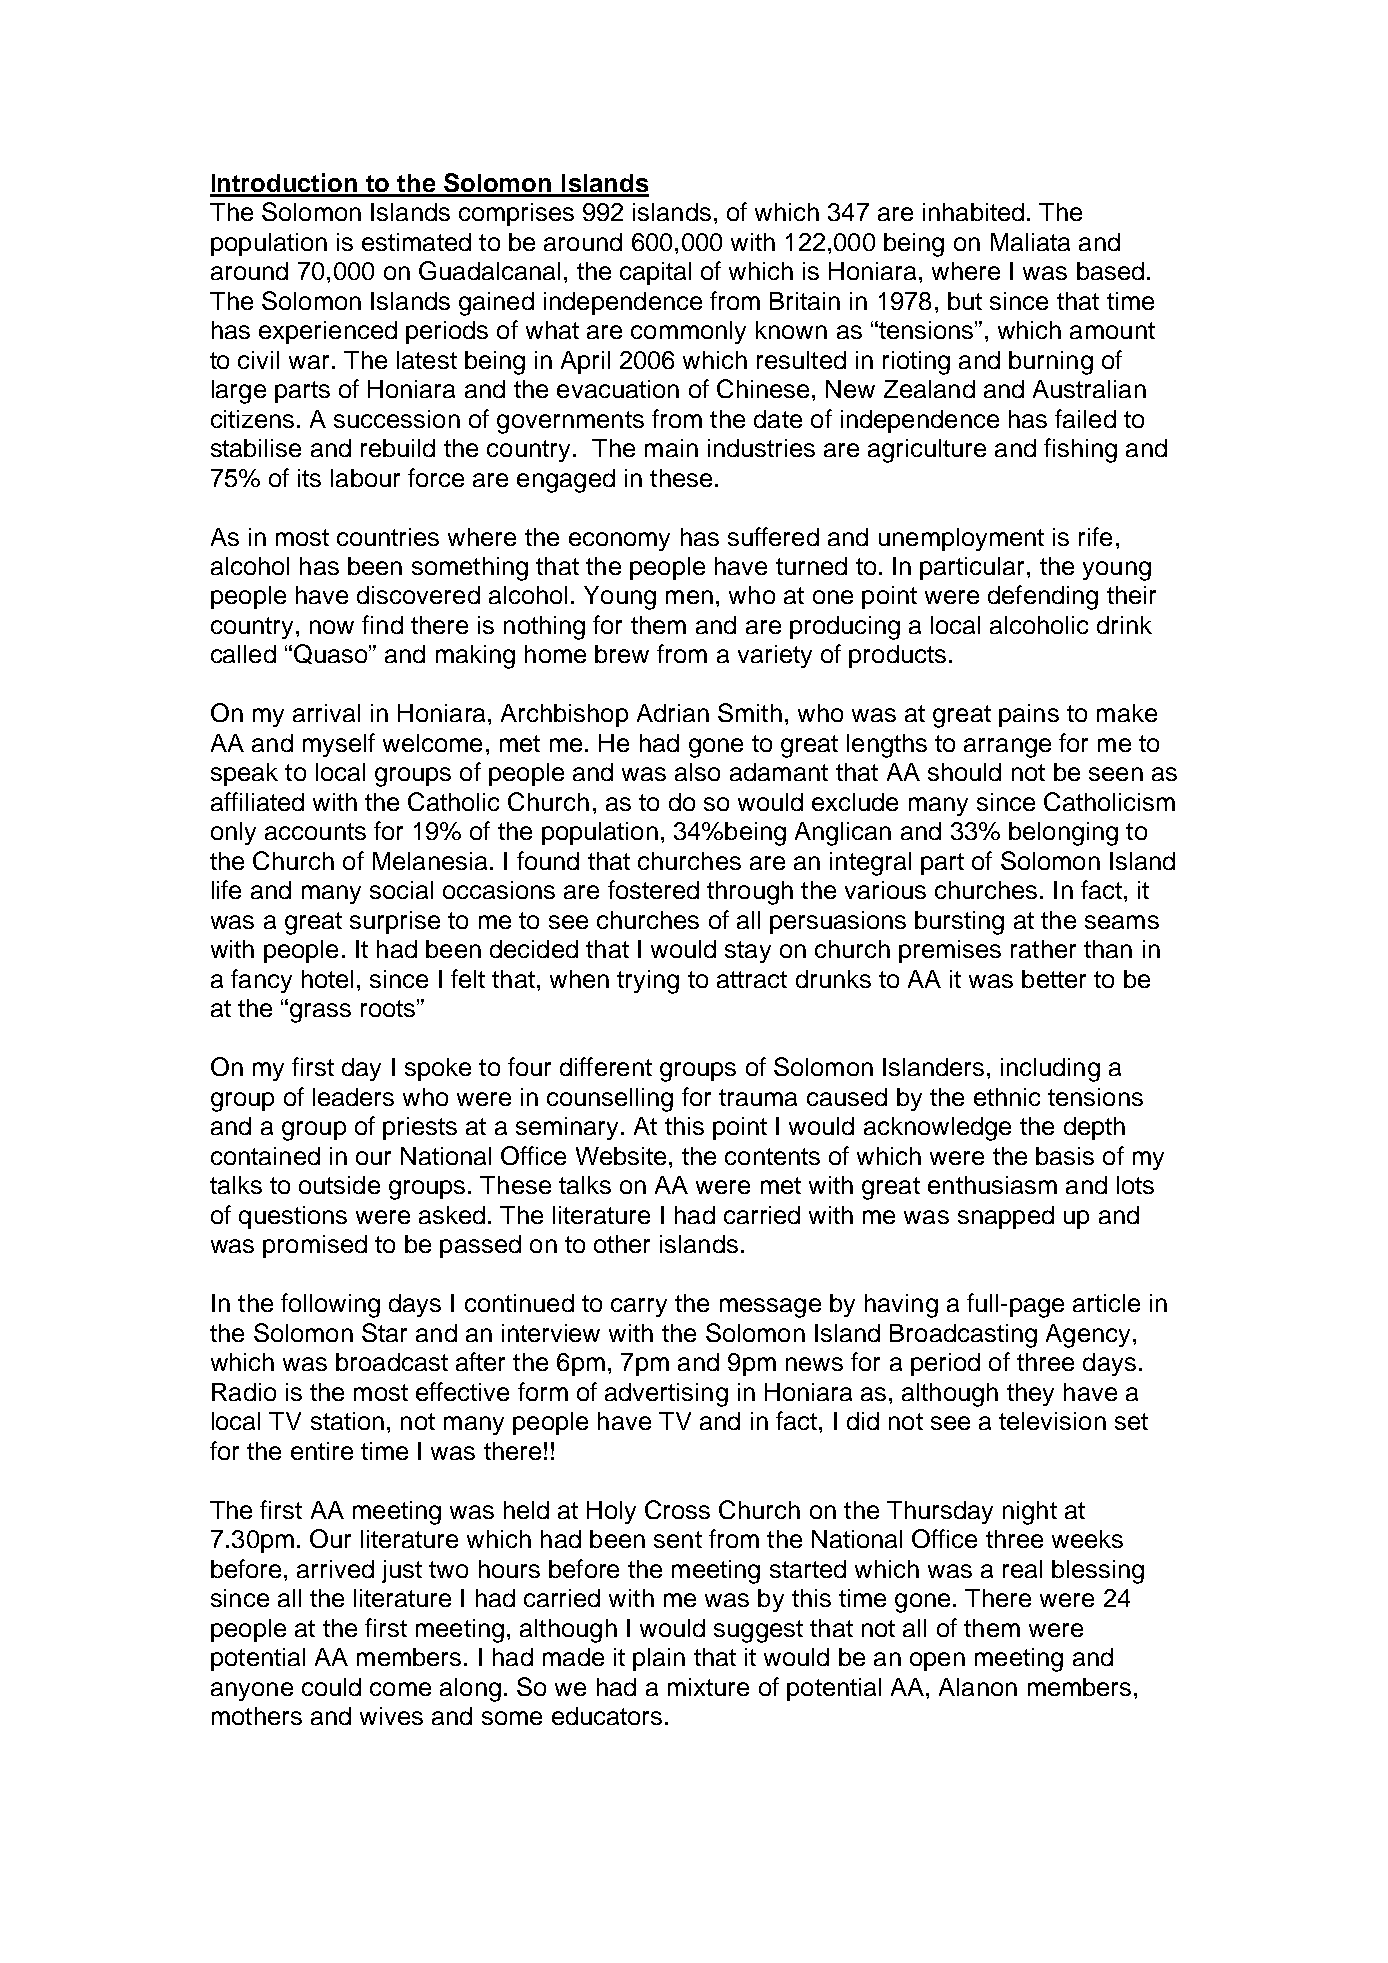  I want to click on inhabited, so click(973, 212).
